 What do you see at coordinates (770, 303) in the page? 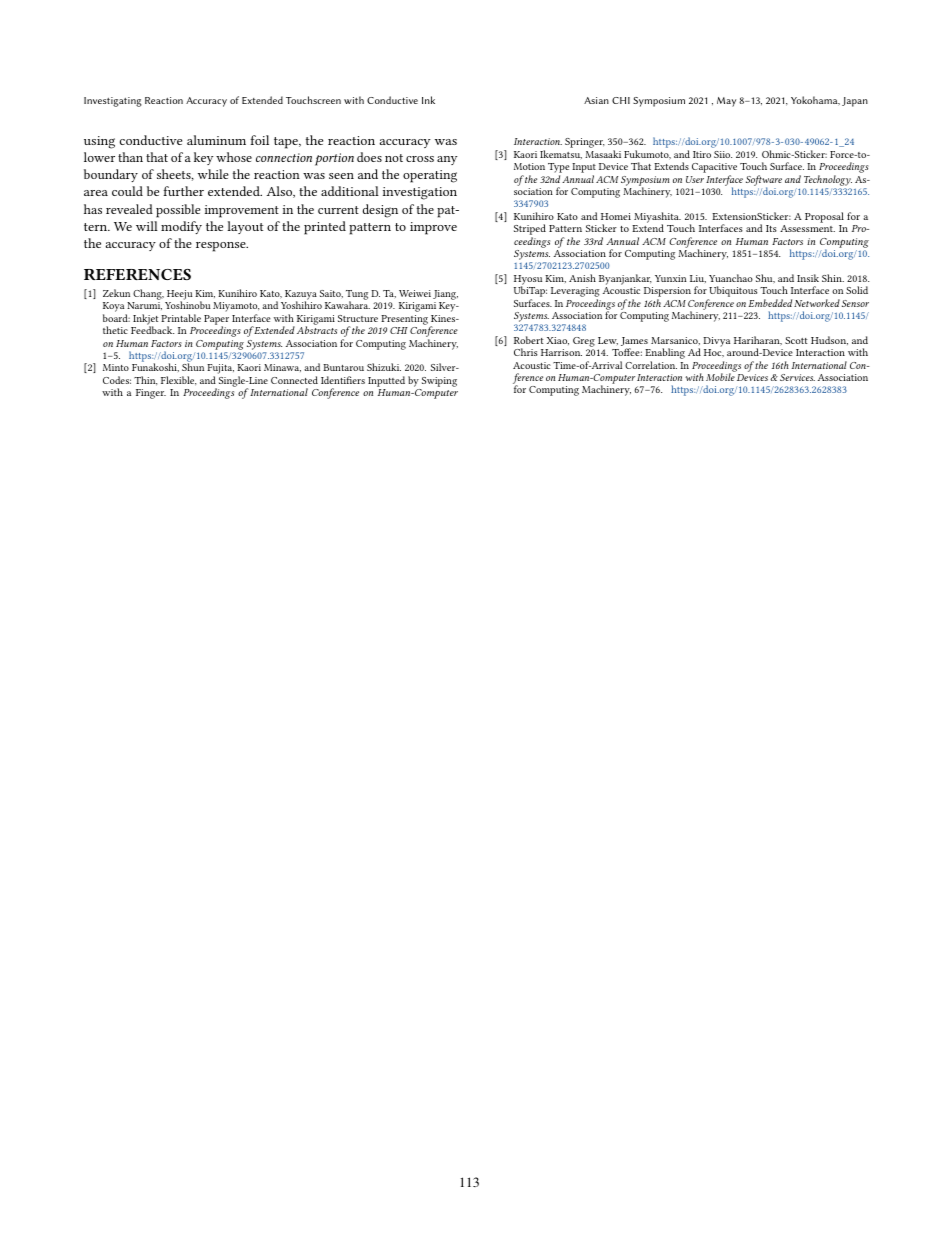
I see `Embedded` at bounding box center [770, 303].
